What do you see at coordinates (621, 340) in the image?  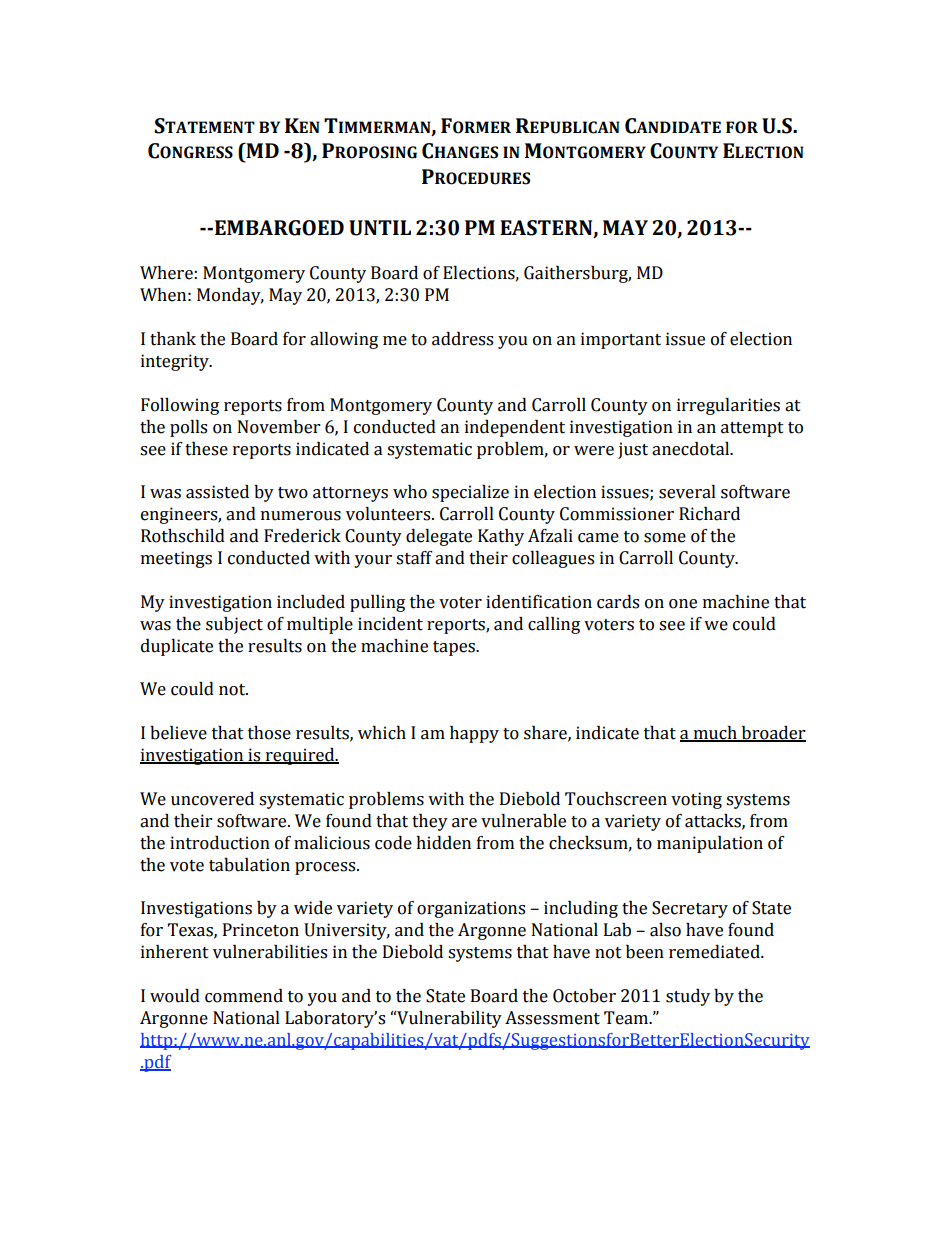 I see `important` at bounding box center [621, 340].
